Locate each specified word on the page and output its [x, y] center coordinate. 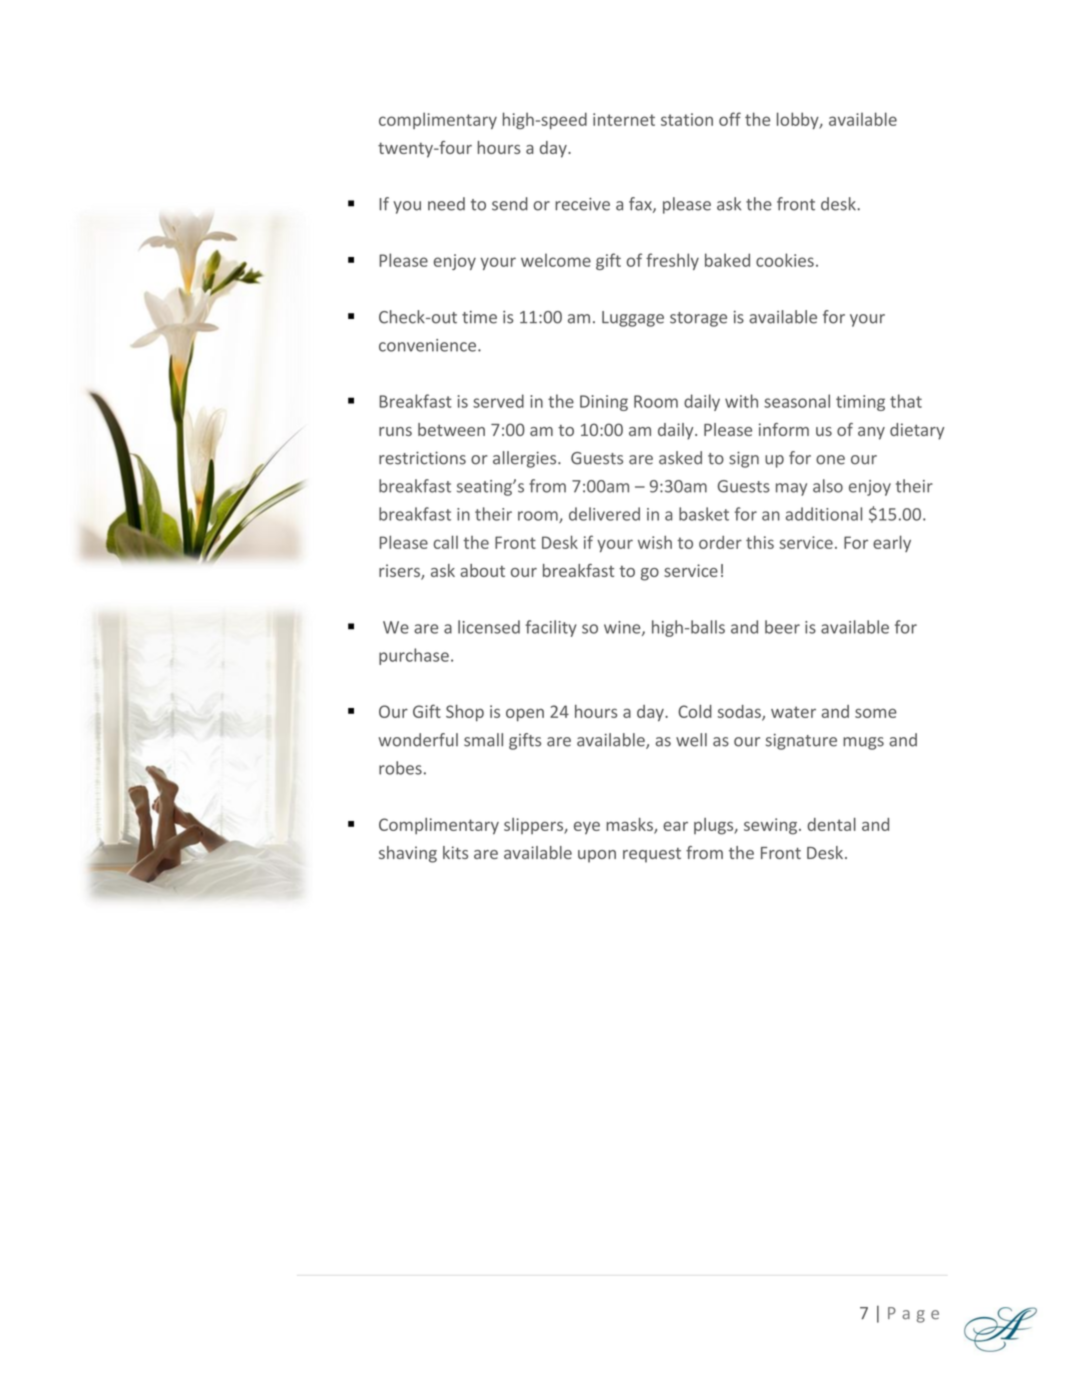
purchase [414, 656]
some [876, 713]
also [828, 486]
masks [630, 826]
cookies [785, 260]
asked [680, 458]
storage [698, 319]
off [730, 119]
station [687, 119]
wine [623, 628]
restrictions [422, 458]
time [479, 317]
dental [831, 824]
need [446, 204]
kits [455, 852]
